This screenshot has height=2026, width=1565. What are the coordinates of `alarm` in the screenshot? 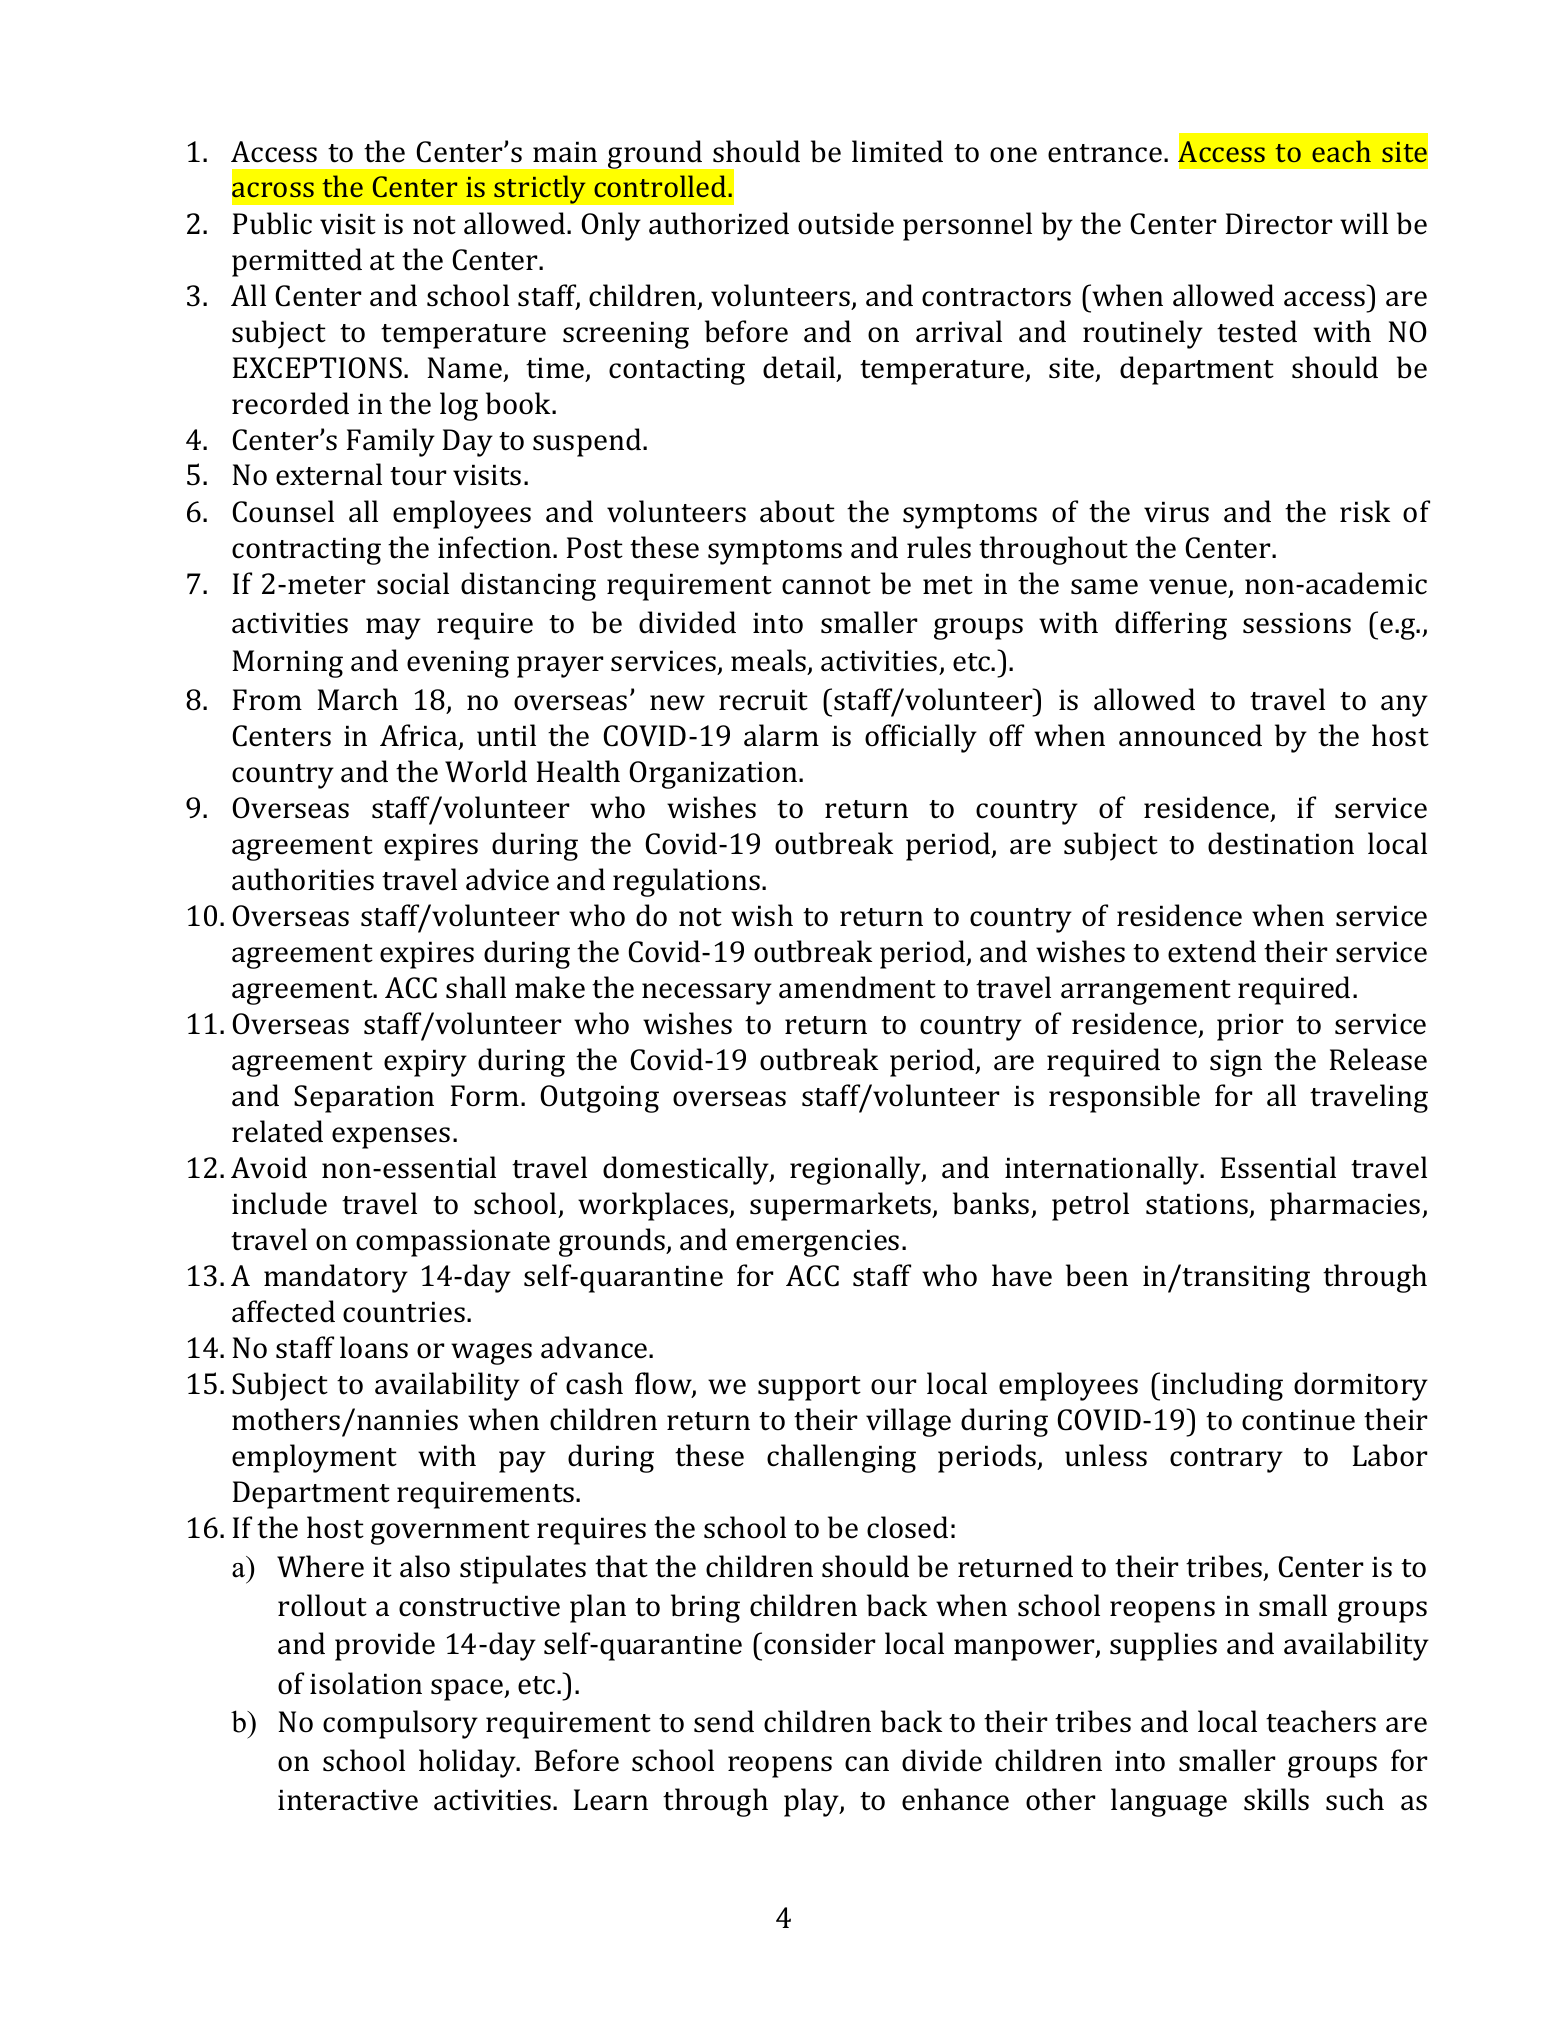 It's located at (781, 735).
